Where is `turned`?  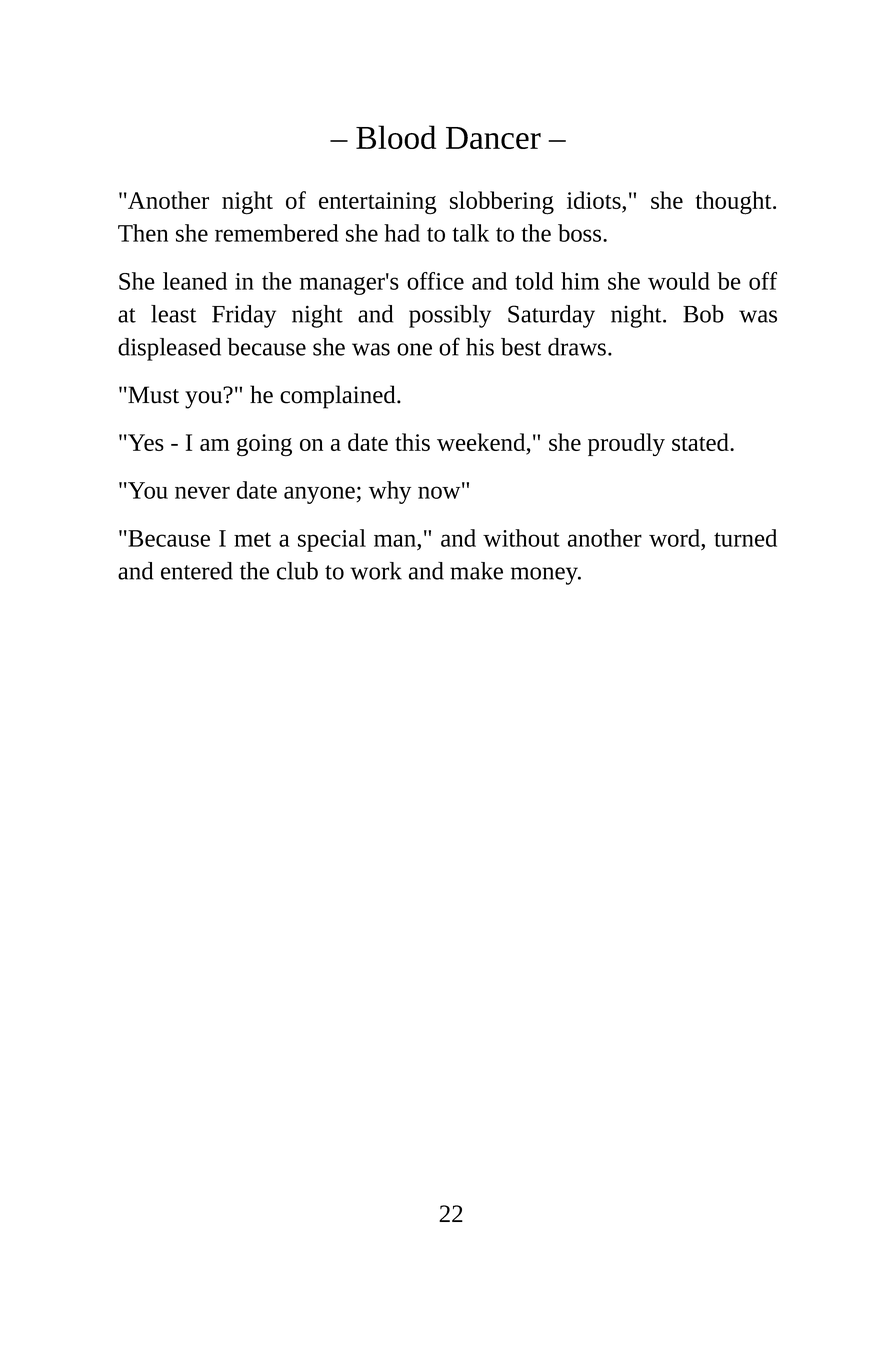 turned is located at coordinates (745, 538).
